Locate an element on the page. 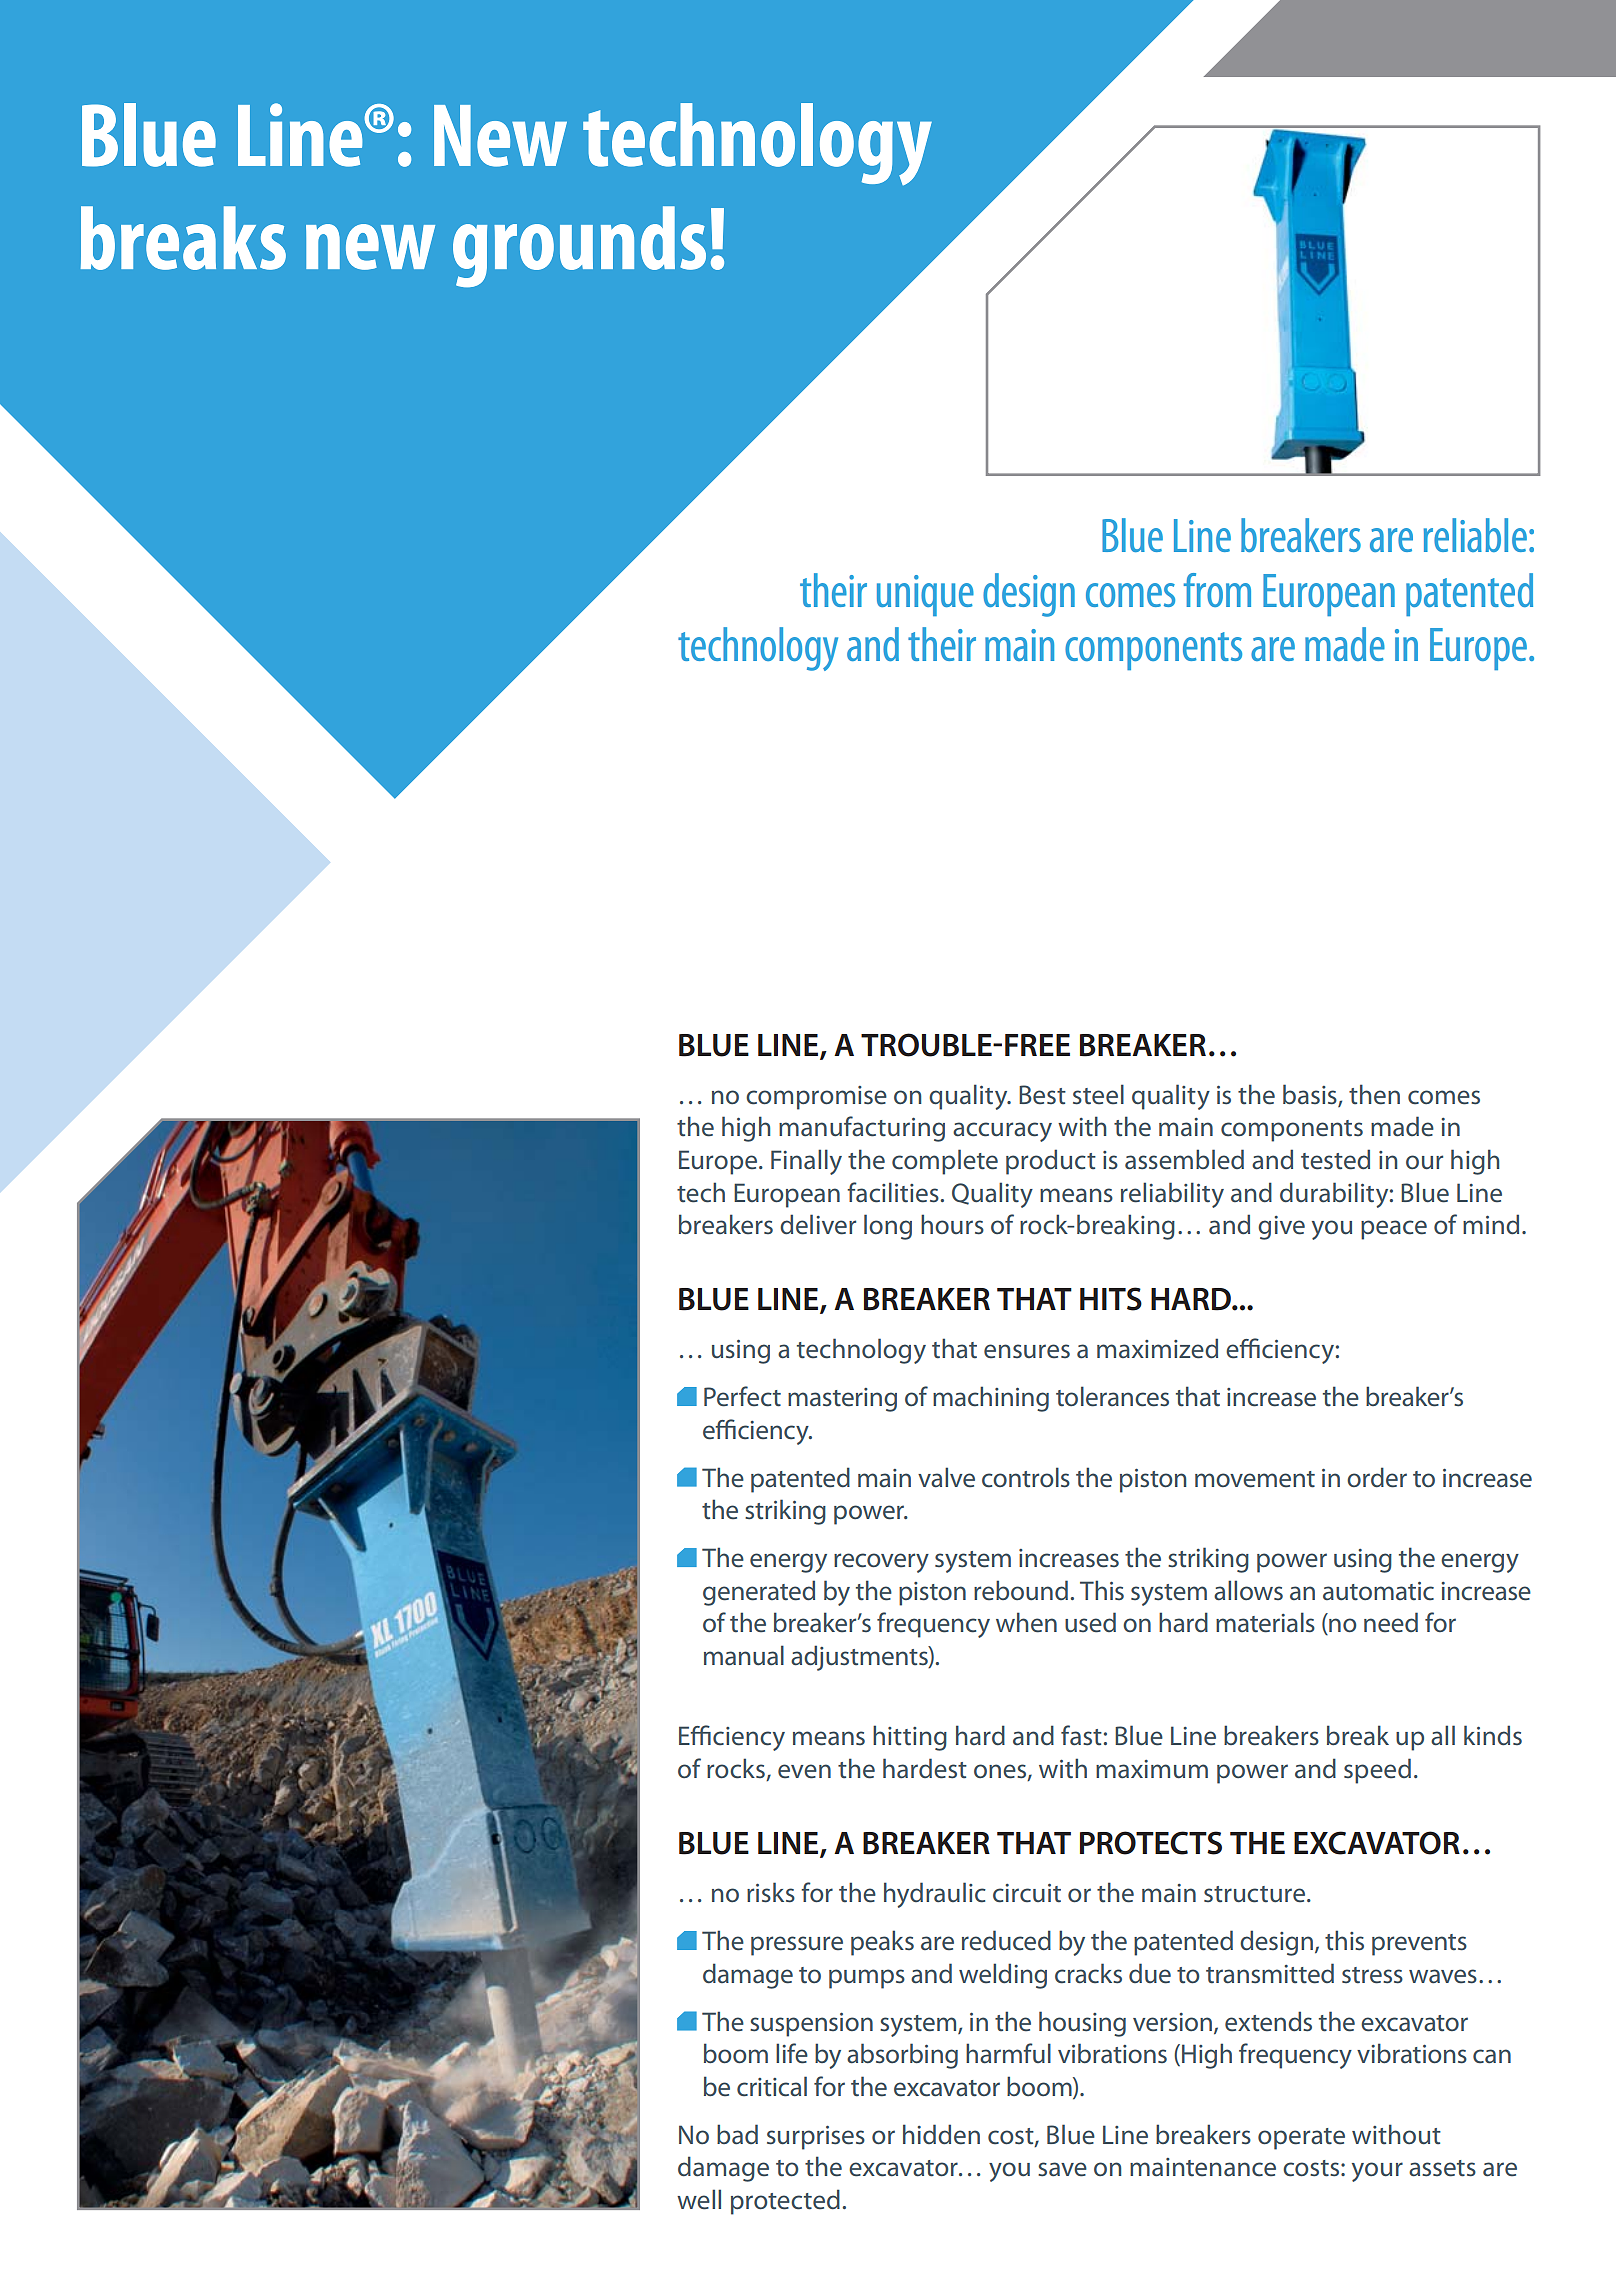  product is located at coordinates (1051, 1162).
